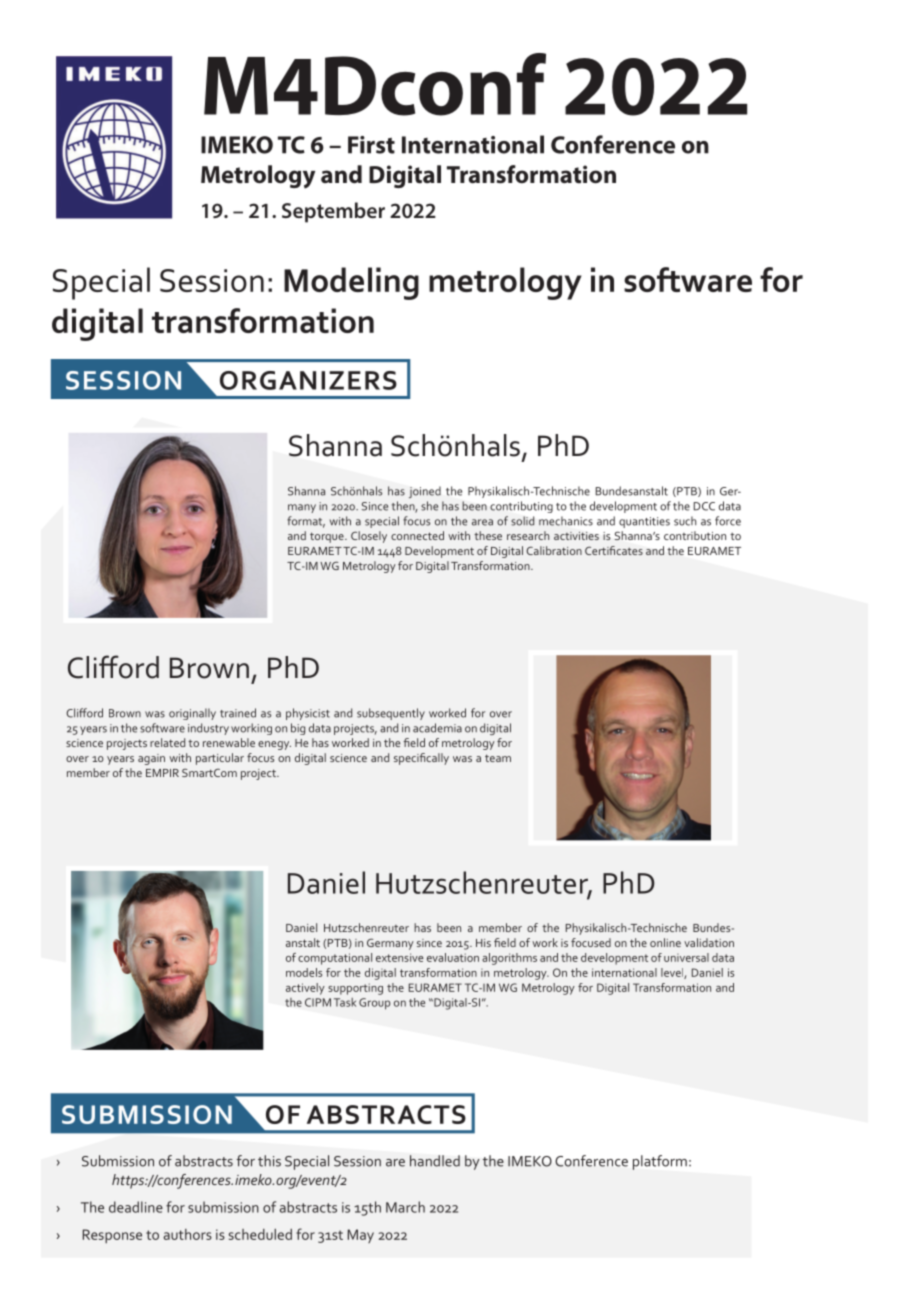 Image resolution: width=924 pixels, height=1308 pixels. What do you see at coordinates (187, 1234) in the screenshot?
I see `authors` at bounding box center [187, 1234].
